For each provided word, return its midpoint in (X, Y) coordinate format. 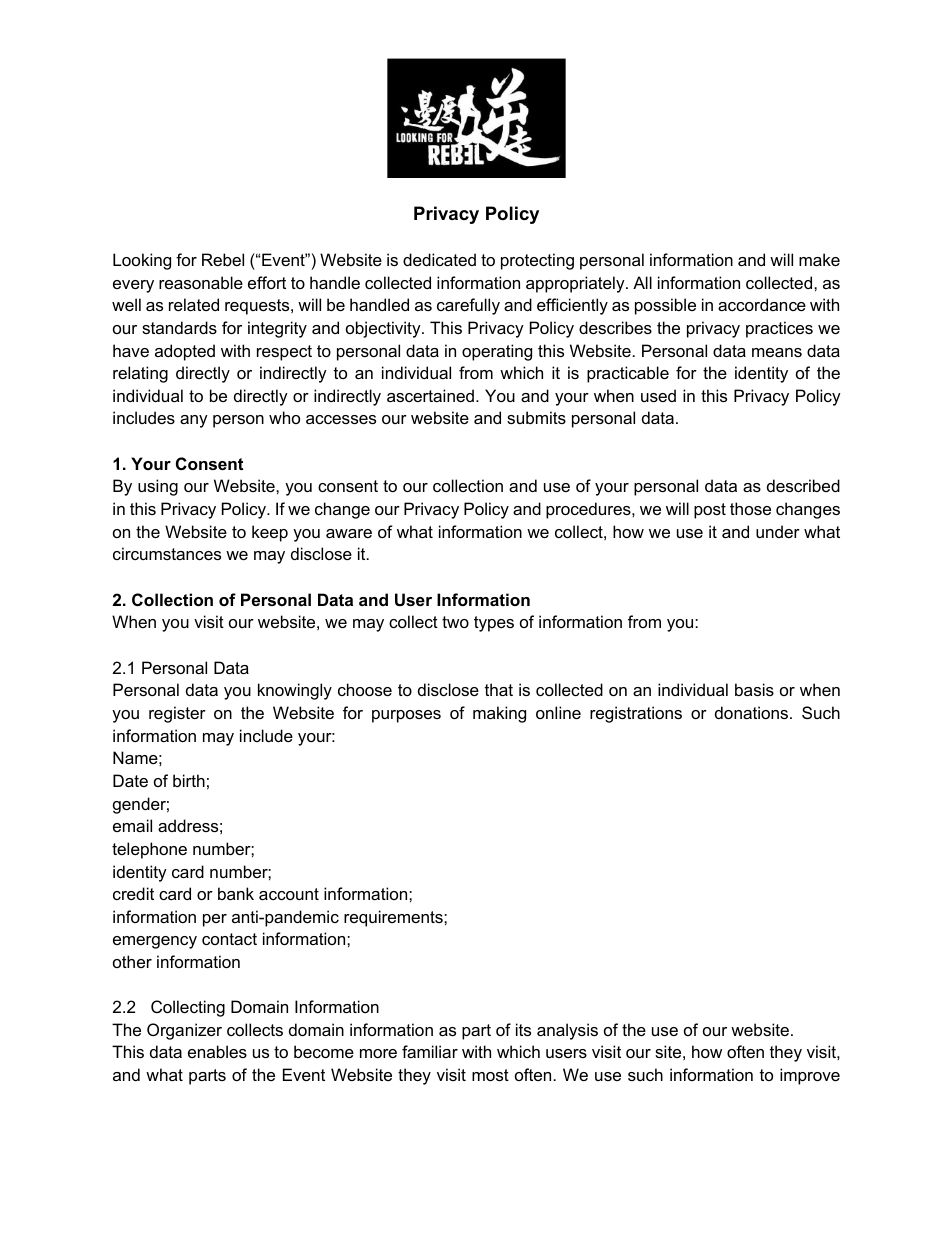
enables (217, 1051)
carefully (468, 306)
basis (754, 689)
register (177, 714)
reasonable (201, 282)
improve (810, 1076)
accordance (762, 304)
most (490, 1075)
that (499, 689)
